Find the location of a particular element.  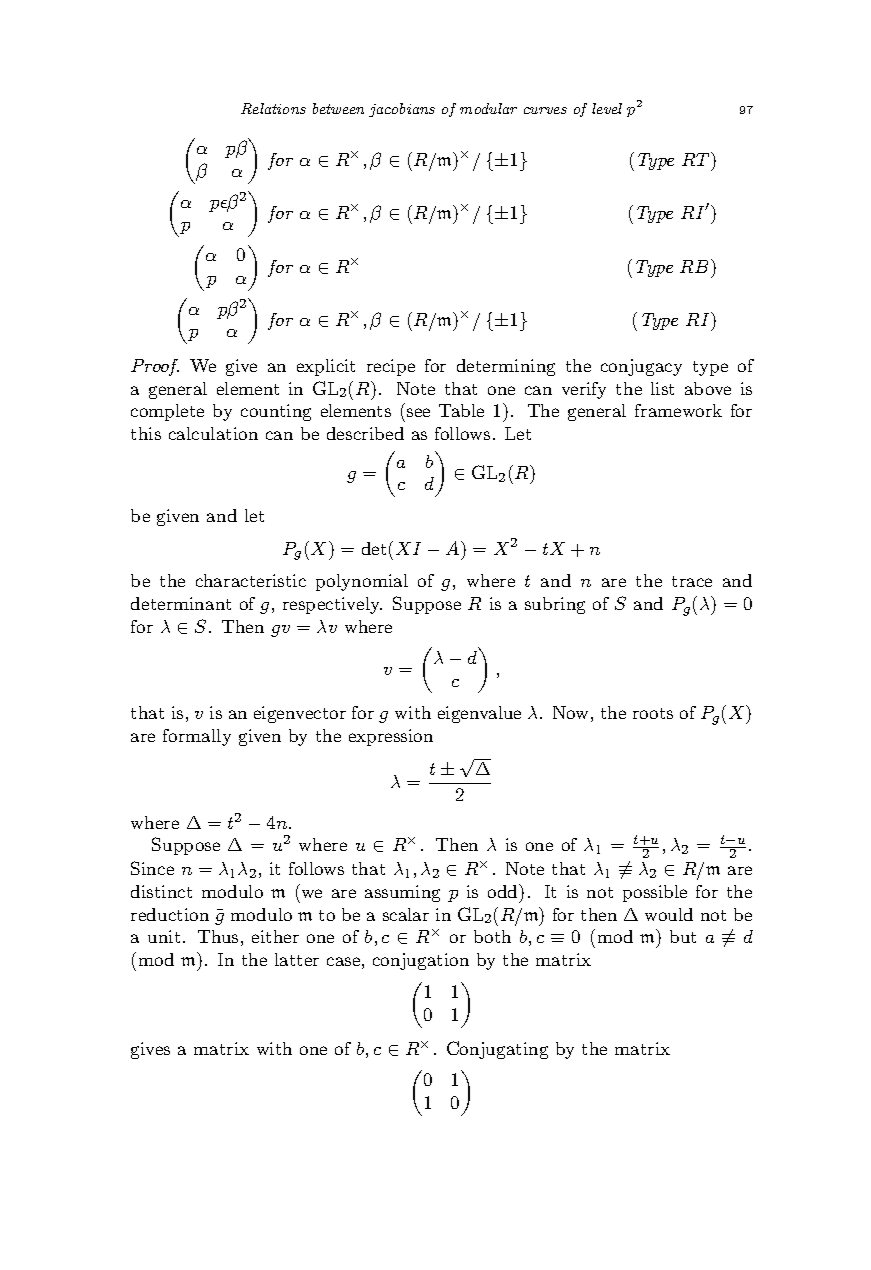

jacobians is located at coordinates (402, 110).
